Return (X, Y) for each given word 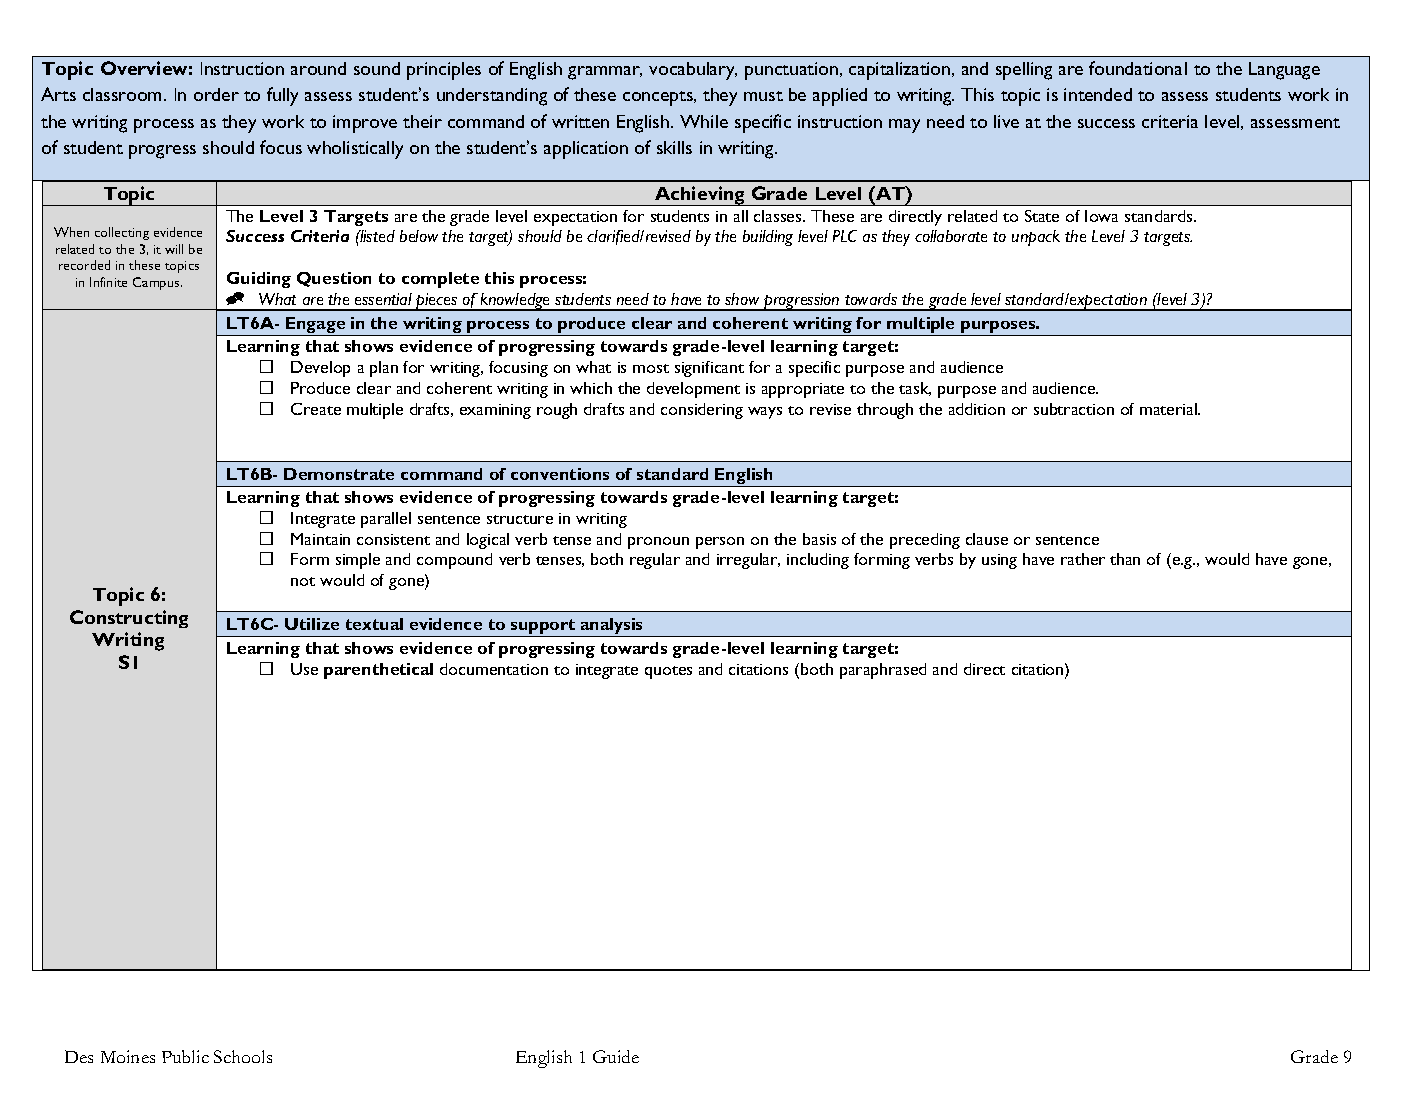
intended (1098, 94)
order (216, 94)
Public (185, 1056)
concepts (659, 98)
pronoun (658, 543)
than (1125, 559)
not (303, 581)
